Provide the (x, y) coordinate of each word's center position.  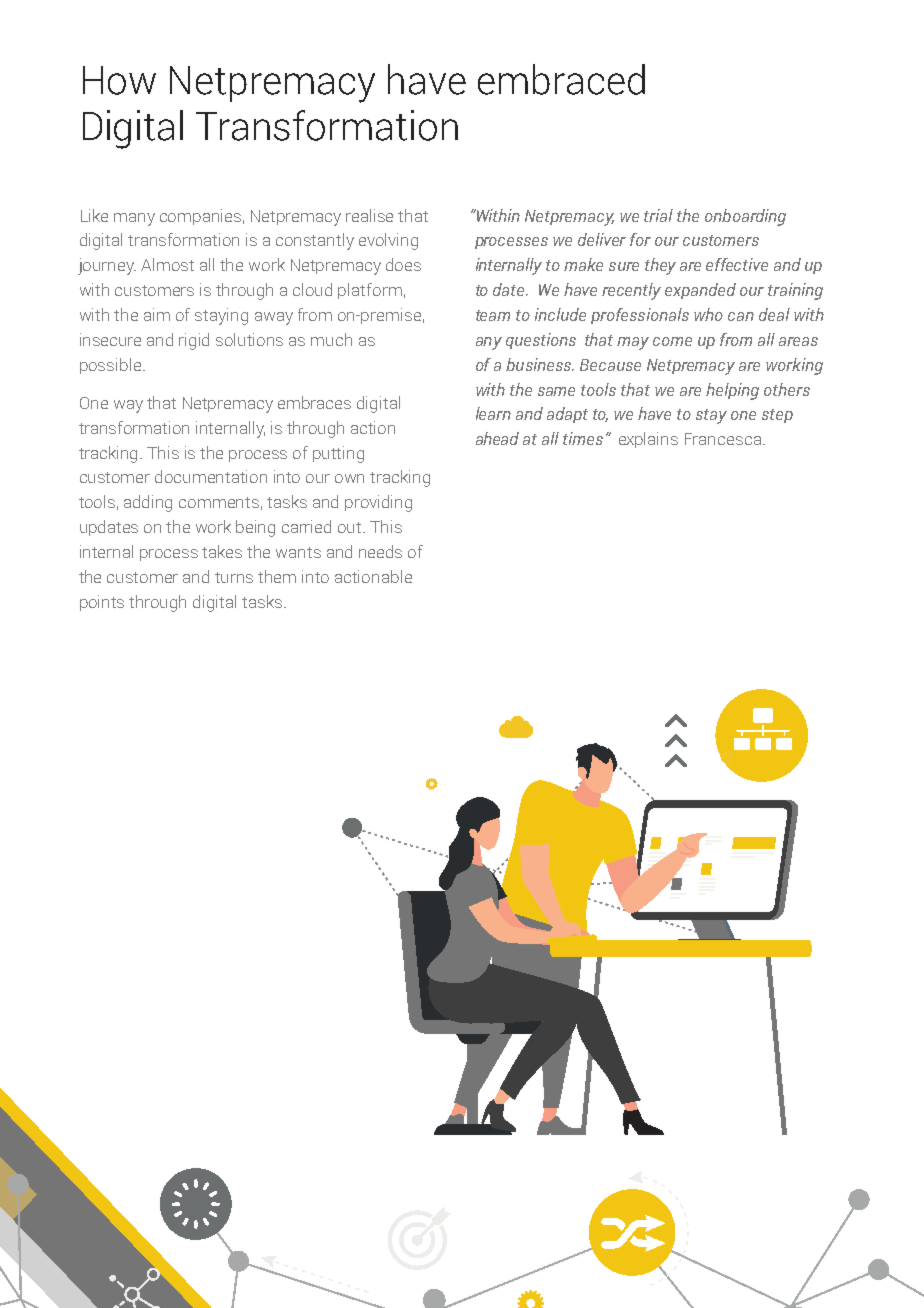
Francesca (723, 439)
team (493, 315)
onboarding (745, 217)
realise (369, 215)
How (119, 80)
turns (234, 577)
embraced (561, 79)
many (134, 219)
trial (658, 215)
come (672, 341)
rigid (194, 341)
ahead (497, 438)
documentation (211, 476)
